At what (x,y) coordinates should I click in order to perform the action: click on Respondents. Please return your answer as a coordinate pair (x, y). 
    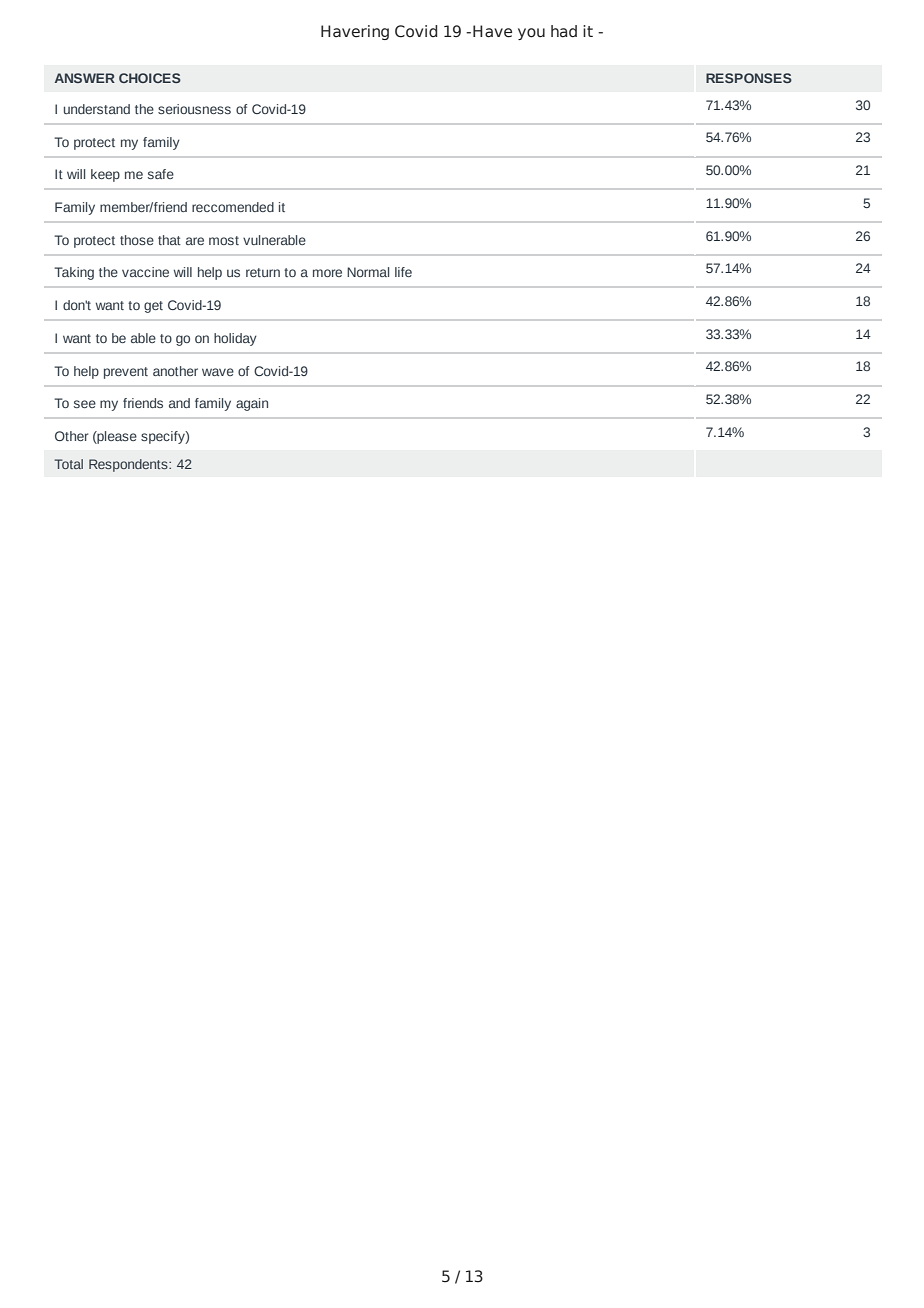
    Looking at the image, I should click on (129, 465).
